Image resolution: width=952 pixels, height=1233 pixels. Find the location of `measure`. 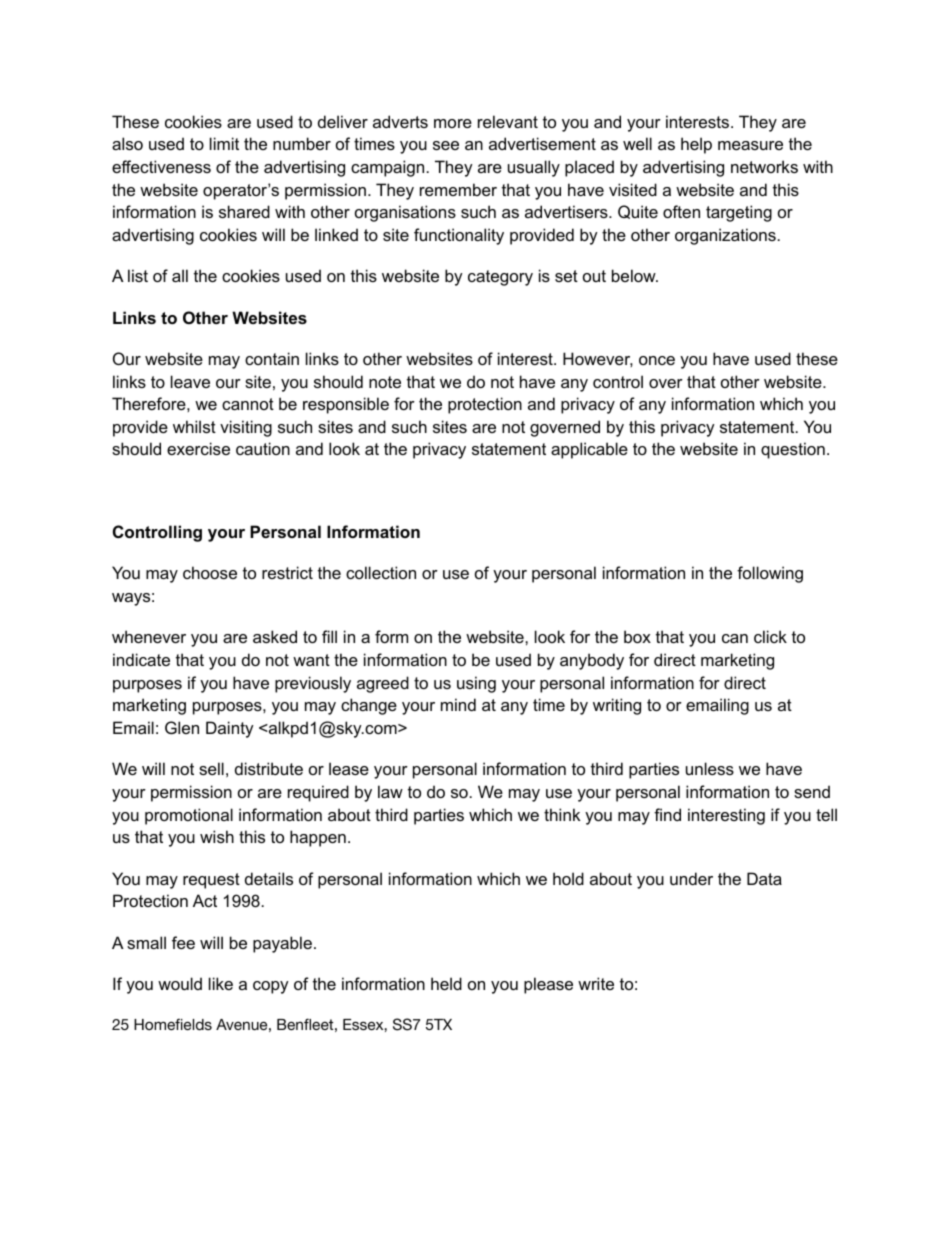

measure is located at coordinates (750, 145).
